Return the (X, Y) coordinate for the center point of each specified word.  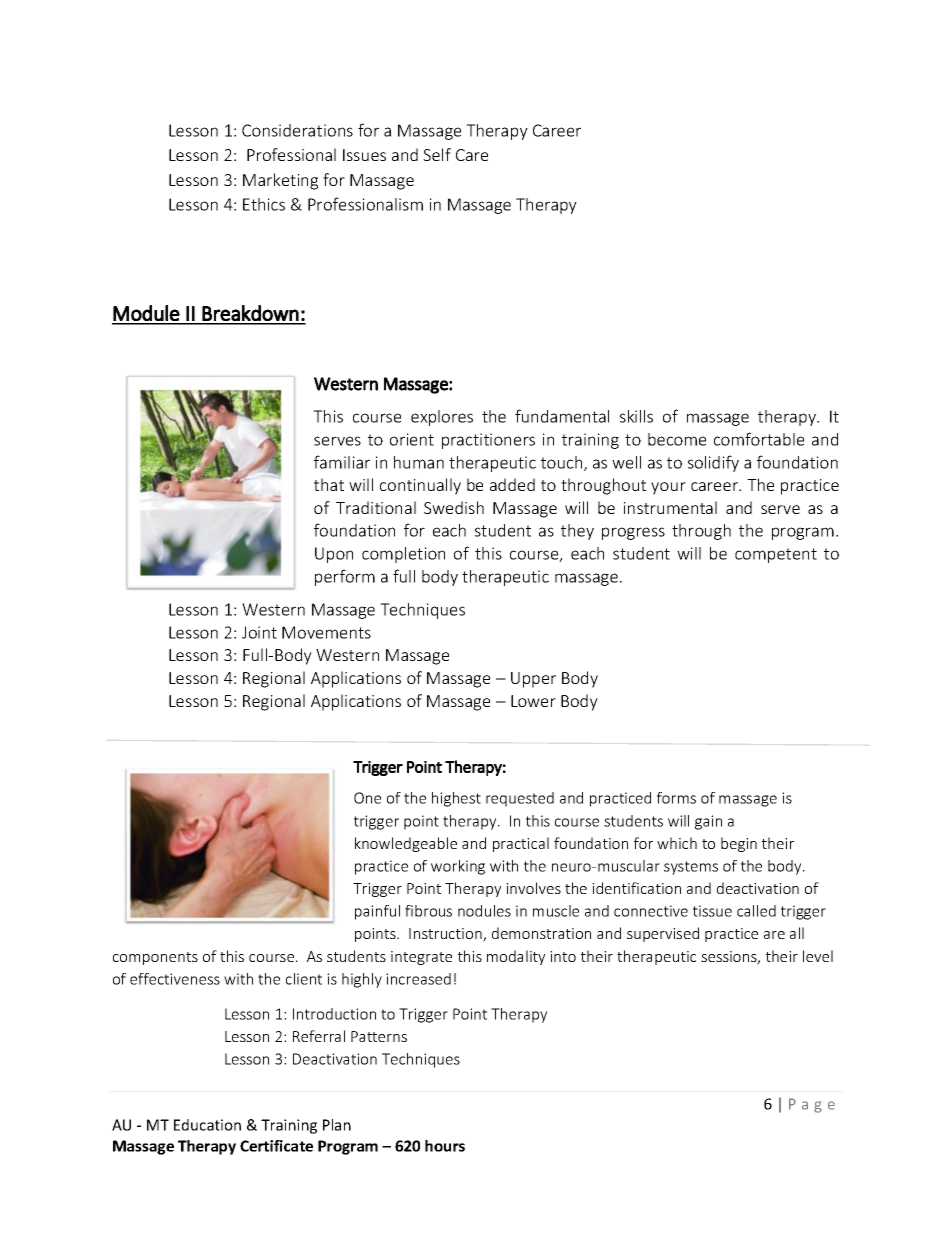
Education (207, 1125)
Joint (259, 632)
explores (442, 418)
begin (739, 844)
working (458, 867)
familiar (342, 462)
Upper (533, 680)
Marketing (280, 181)
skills (636, 416)
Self (437, 154)
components (155, 958)
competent (776, 555)
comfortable (759, 439)
